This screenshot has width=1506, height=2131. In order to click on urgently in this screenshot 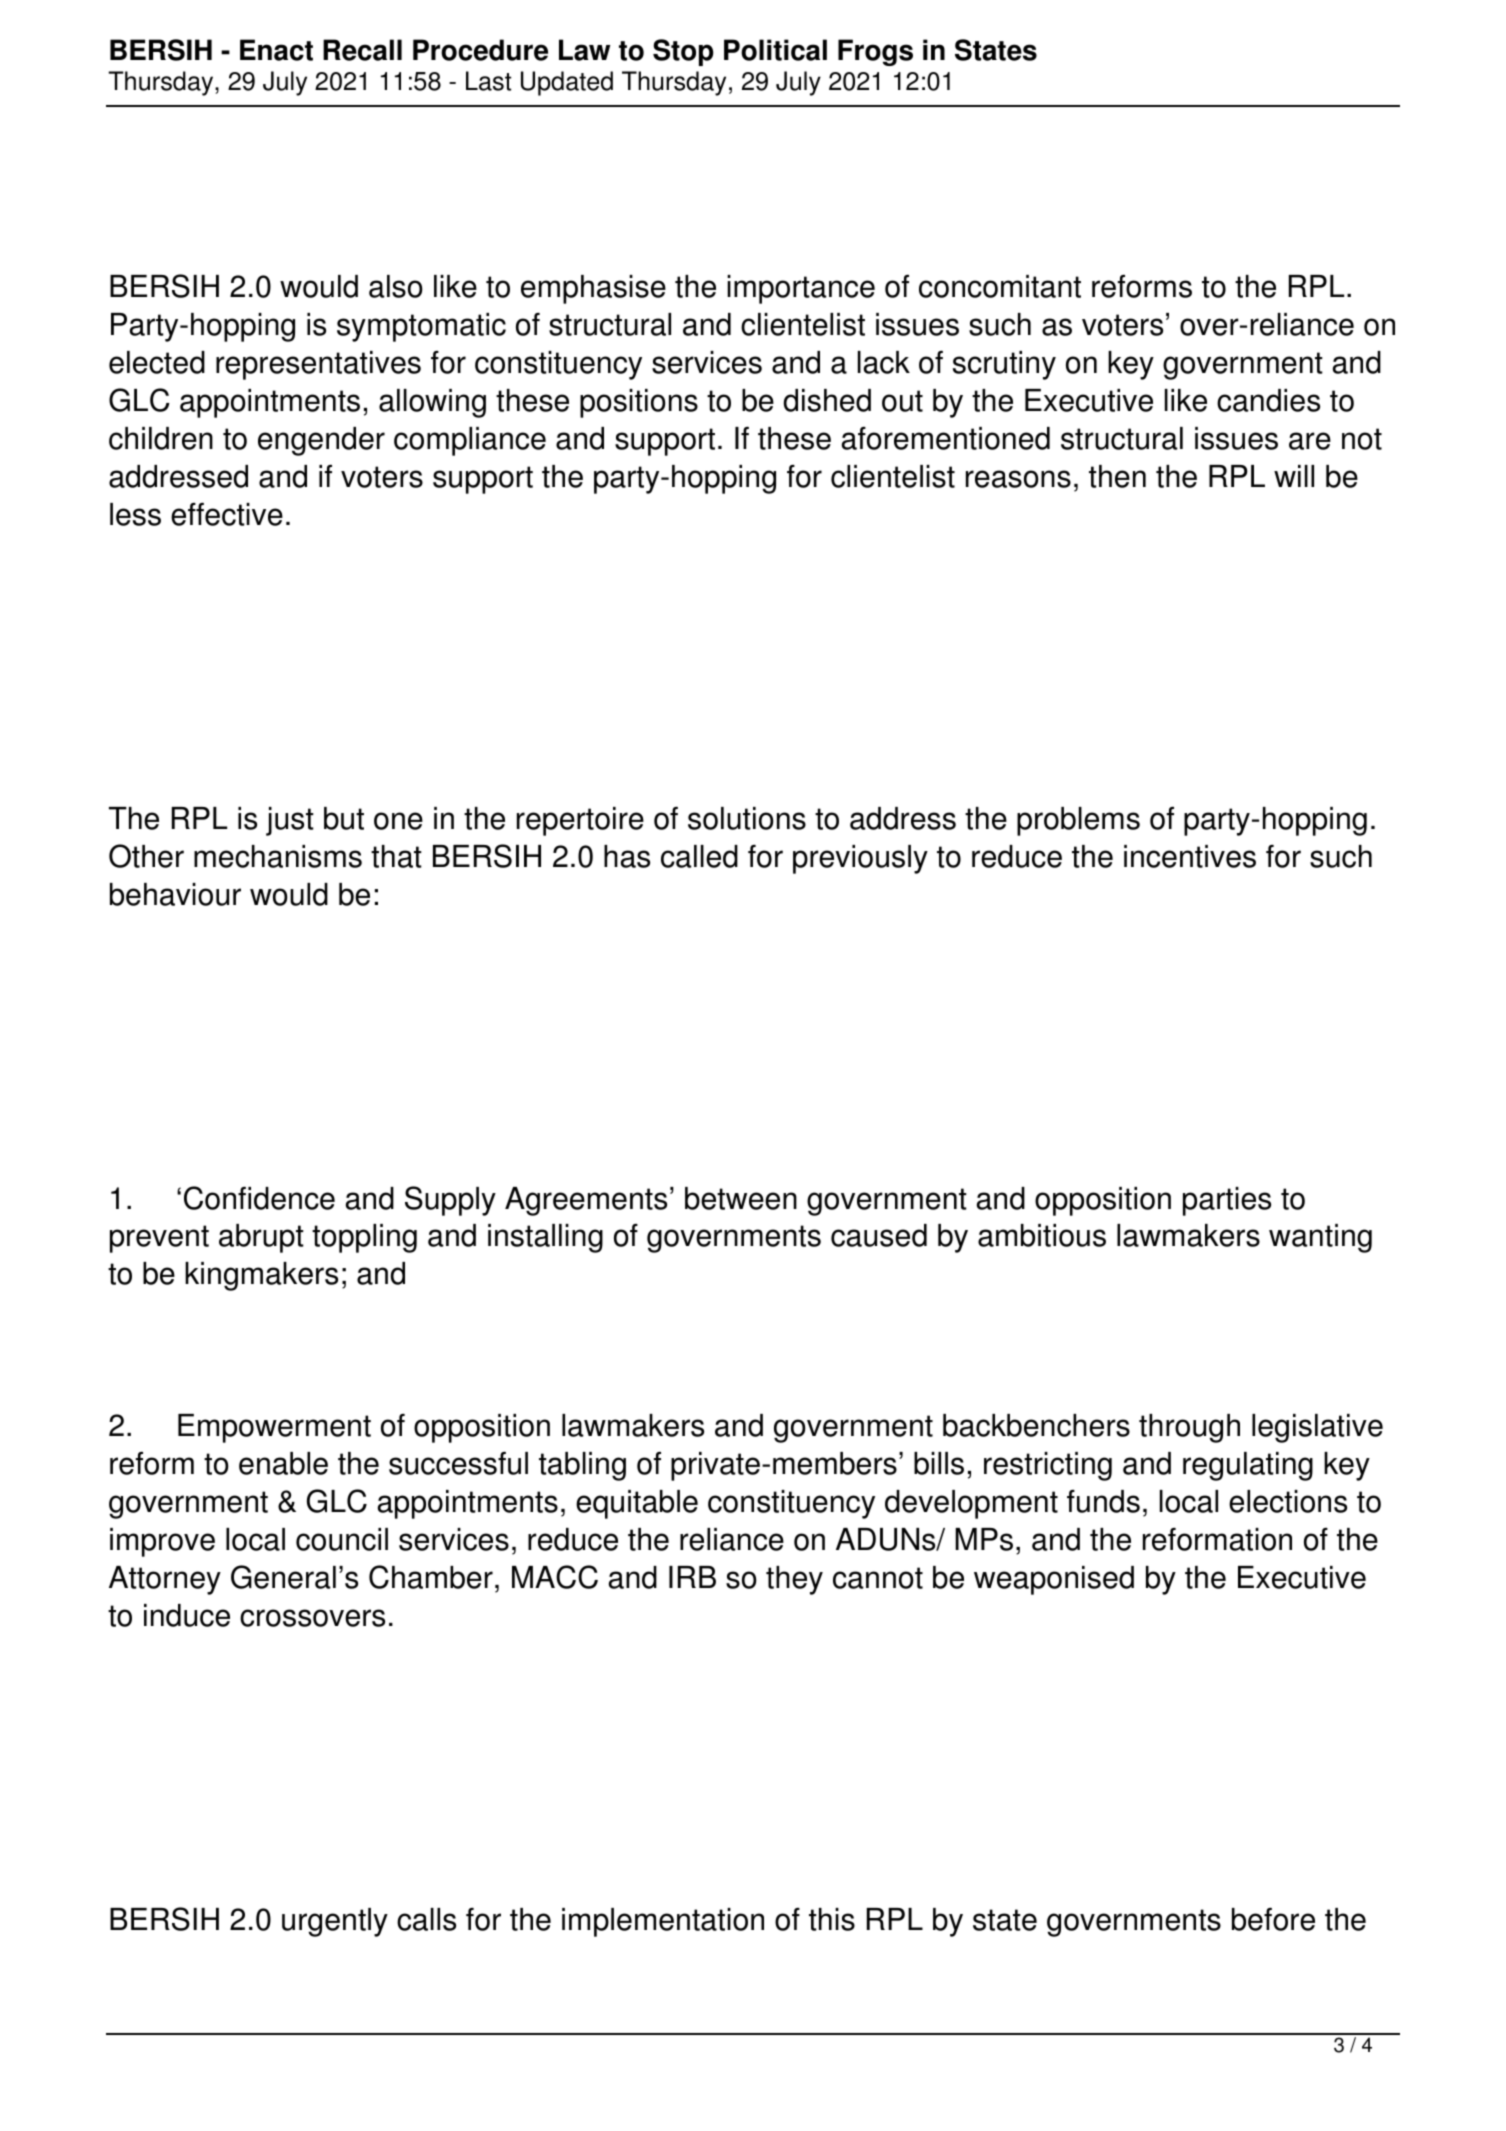, I will do `click(335, 1922)`.
